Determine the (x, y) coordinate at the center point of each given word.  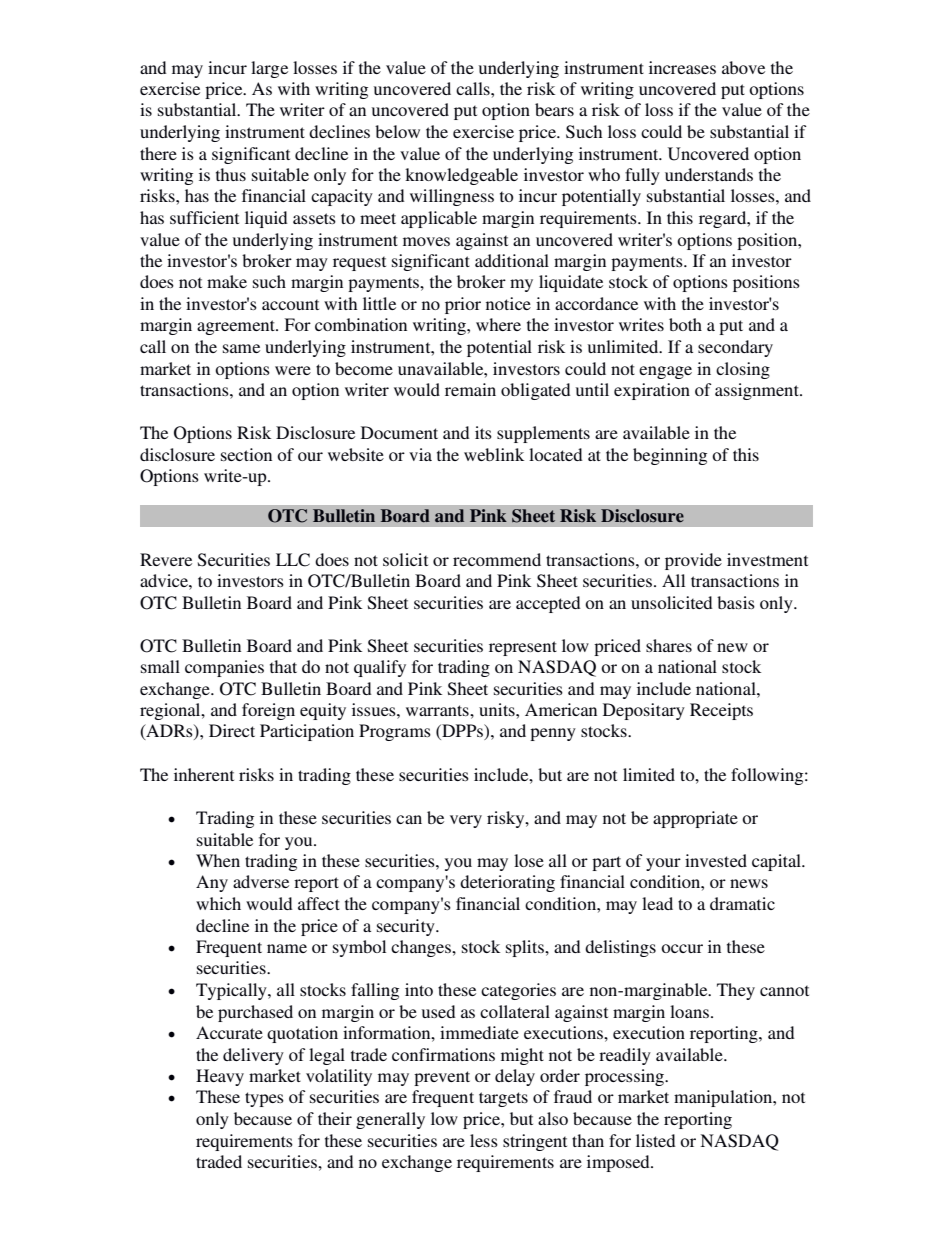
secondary (735, 348)
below (397, 131)
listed (656, 1140)
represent (523, 648)
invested (716, 860)
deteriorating (507, 883)
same (241, 348)
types (264, 1099)
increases (682, 67)
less (484, 1140)
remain (470, 389)
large (269, 69)
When (218, 860)
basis (736, 602)
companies (224, 668)
